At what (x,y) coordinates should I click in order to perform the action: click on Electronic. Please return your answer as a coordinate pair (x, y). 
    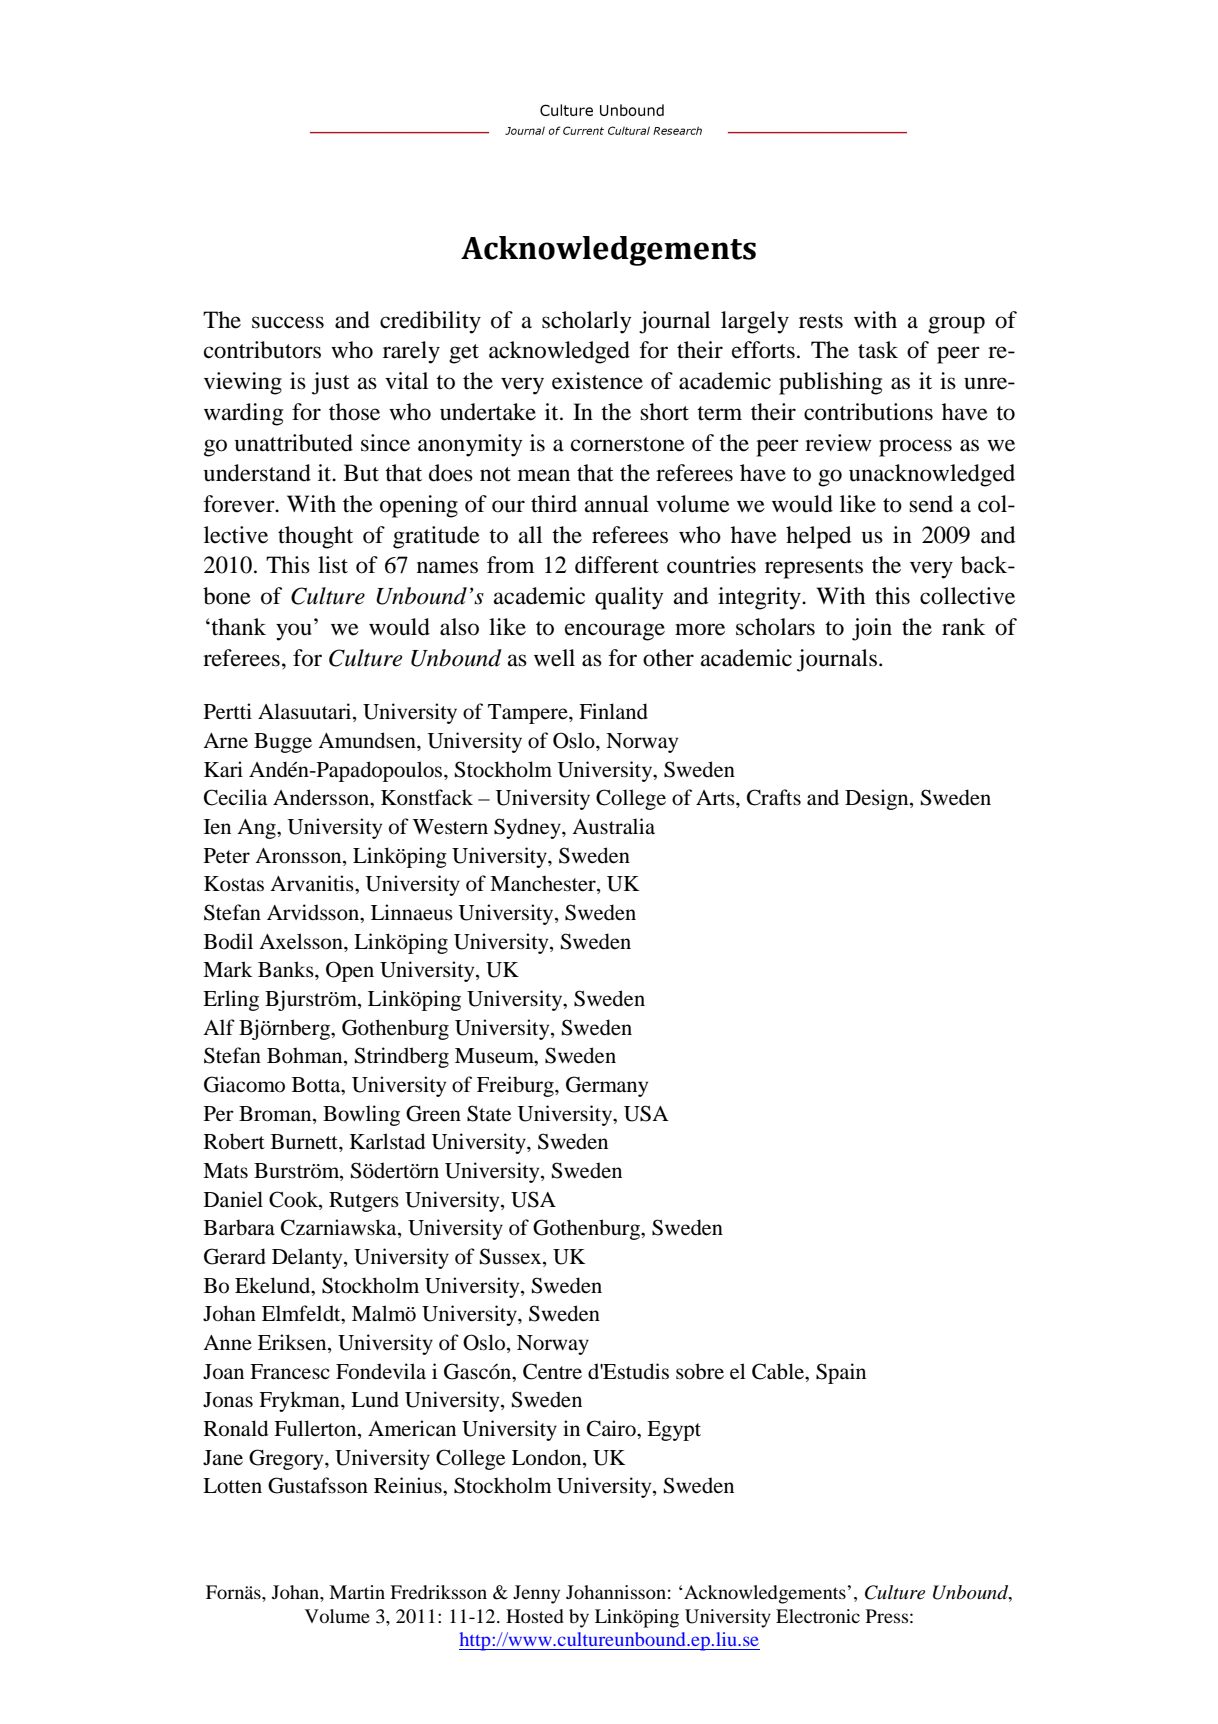
    Looking at the image, I should click on (818, 1616).
